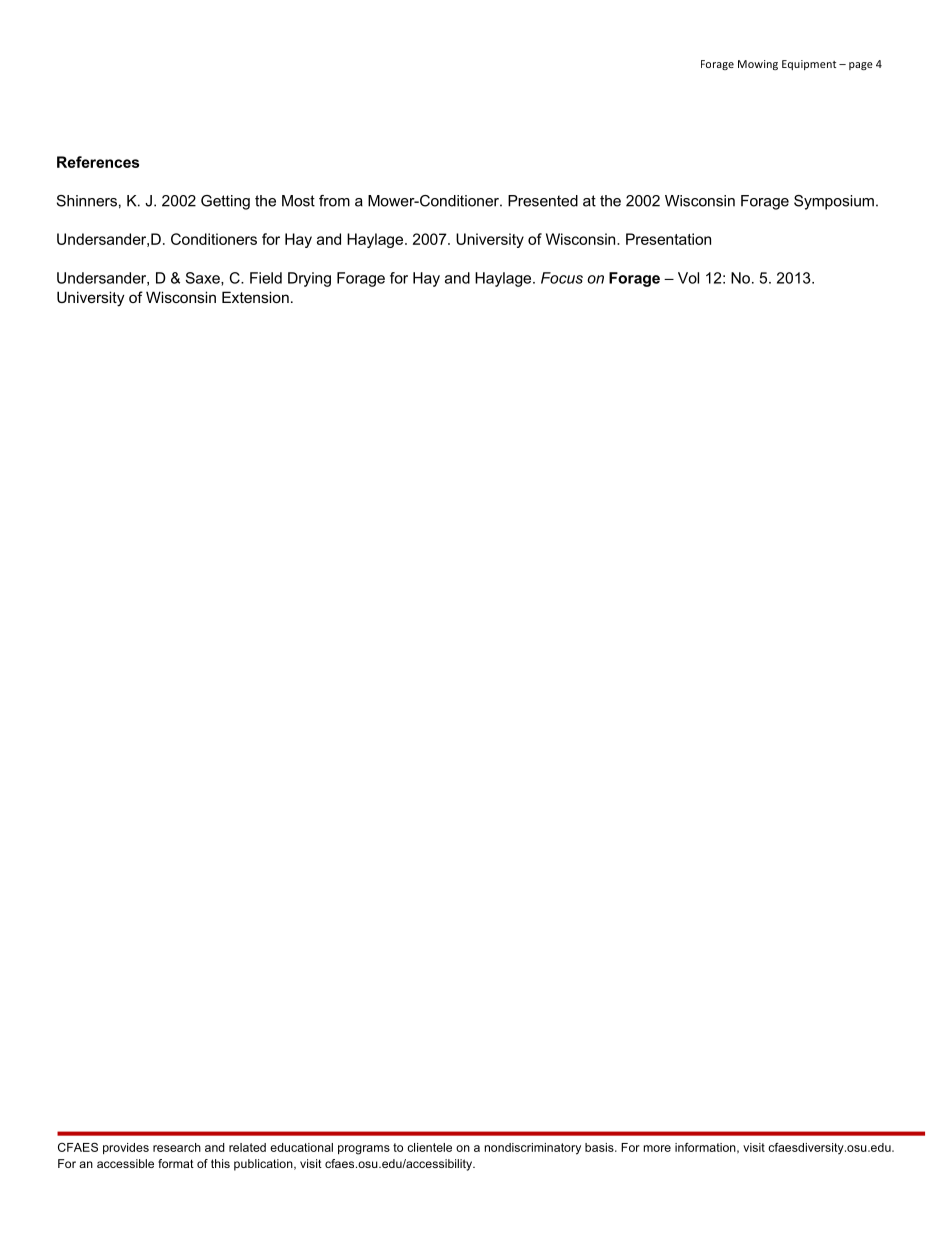  I want to click on Presented, so click(543, 201).
